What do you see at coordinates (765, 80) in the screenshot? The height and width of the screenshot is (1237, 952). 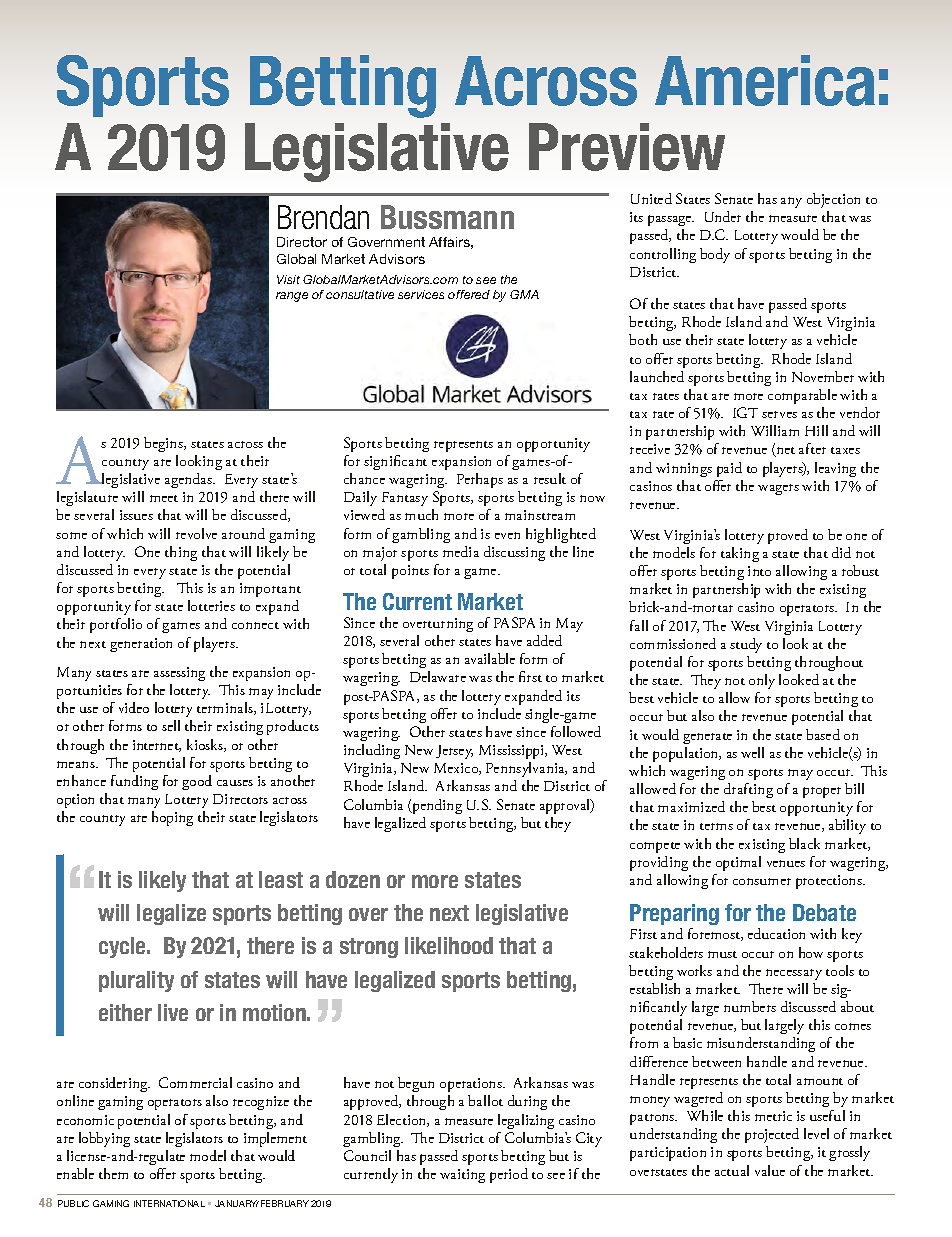 I see `America` at bounding box center [765, 80].
